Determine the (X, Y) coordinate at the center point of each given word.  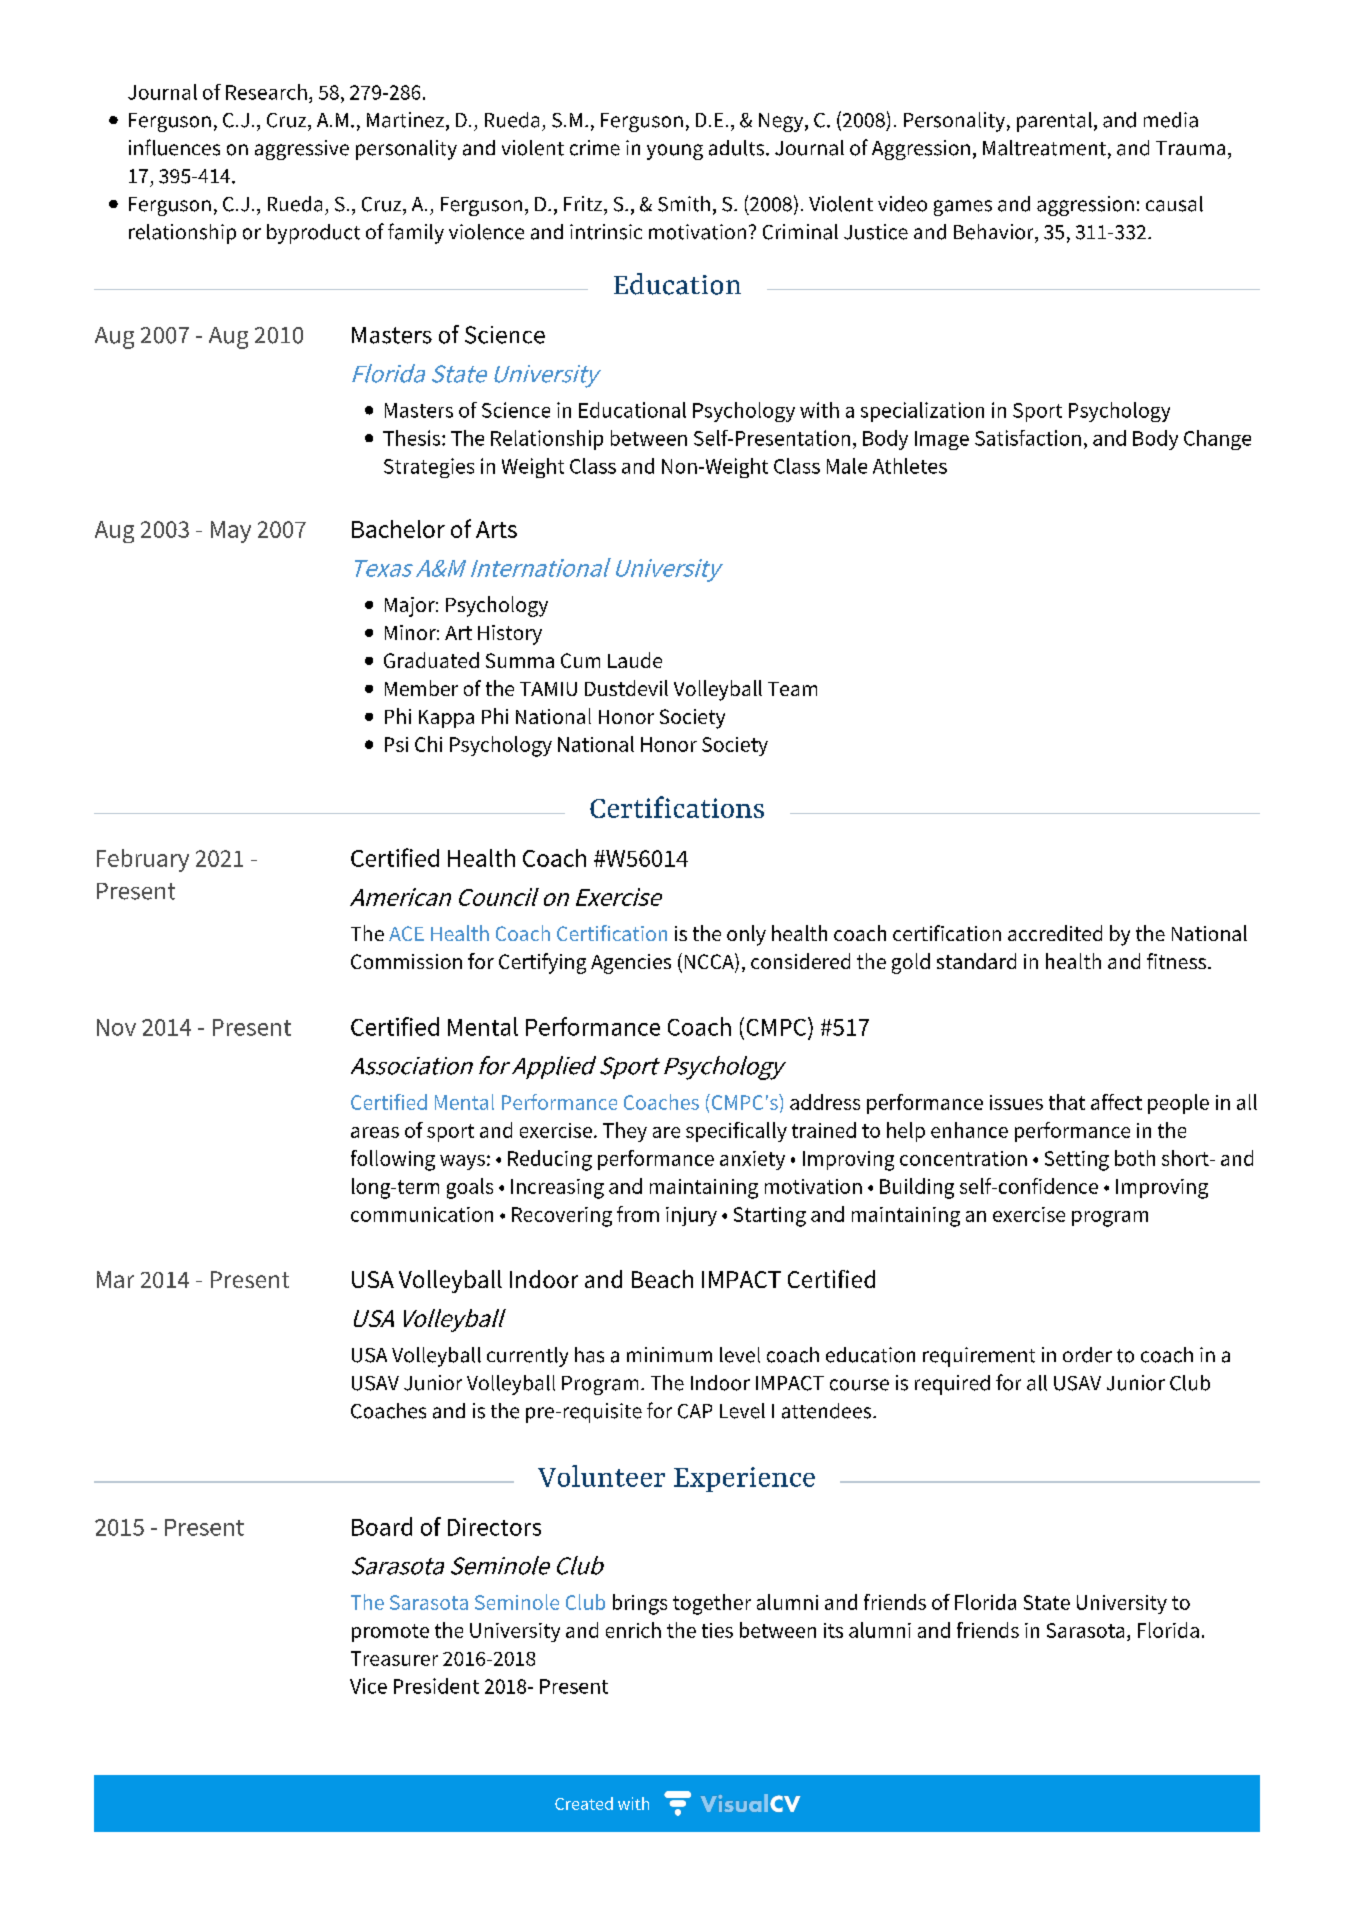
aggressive (302, 150)
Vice (368, 1686)
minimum (669, 1354)
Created (584, 1803)
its (833, 1630)
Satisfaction (1028, 438)
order (1087, 1355)
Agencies (631, 964)
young (675, 152)
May (231, 532)
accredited (1055, 933)
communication (422, 1214)
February (143, 860)
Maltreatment (1044, 148)
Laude (635, 660)
